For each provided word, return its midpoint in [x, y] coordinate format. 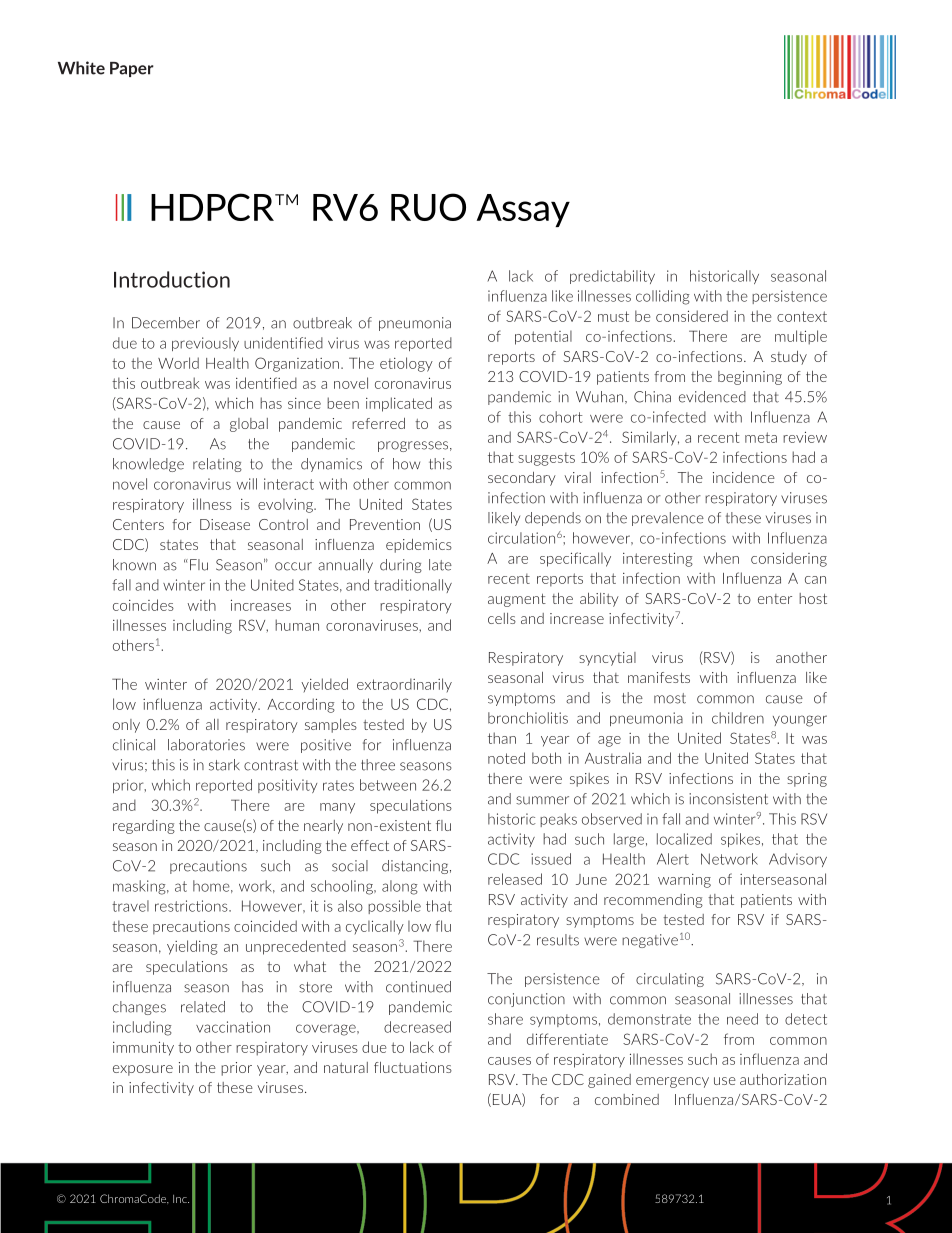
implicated [399, 404]
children [738, 718]
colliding [663, 297]
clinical [134, 745]
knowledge [148, 465]
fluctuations [413, 1067]
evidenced [712, 397]
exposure [143, 1070]
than [502, 738]
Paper [132, 69]
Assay [523, 210]
